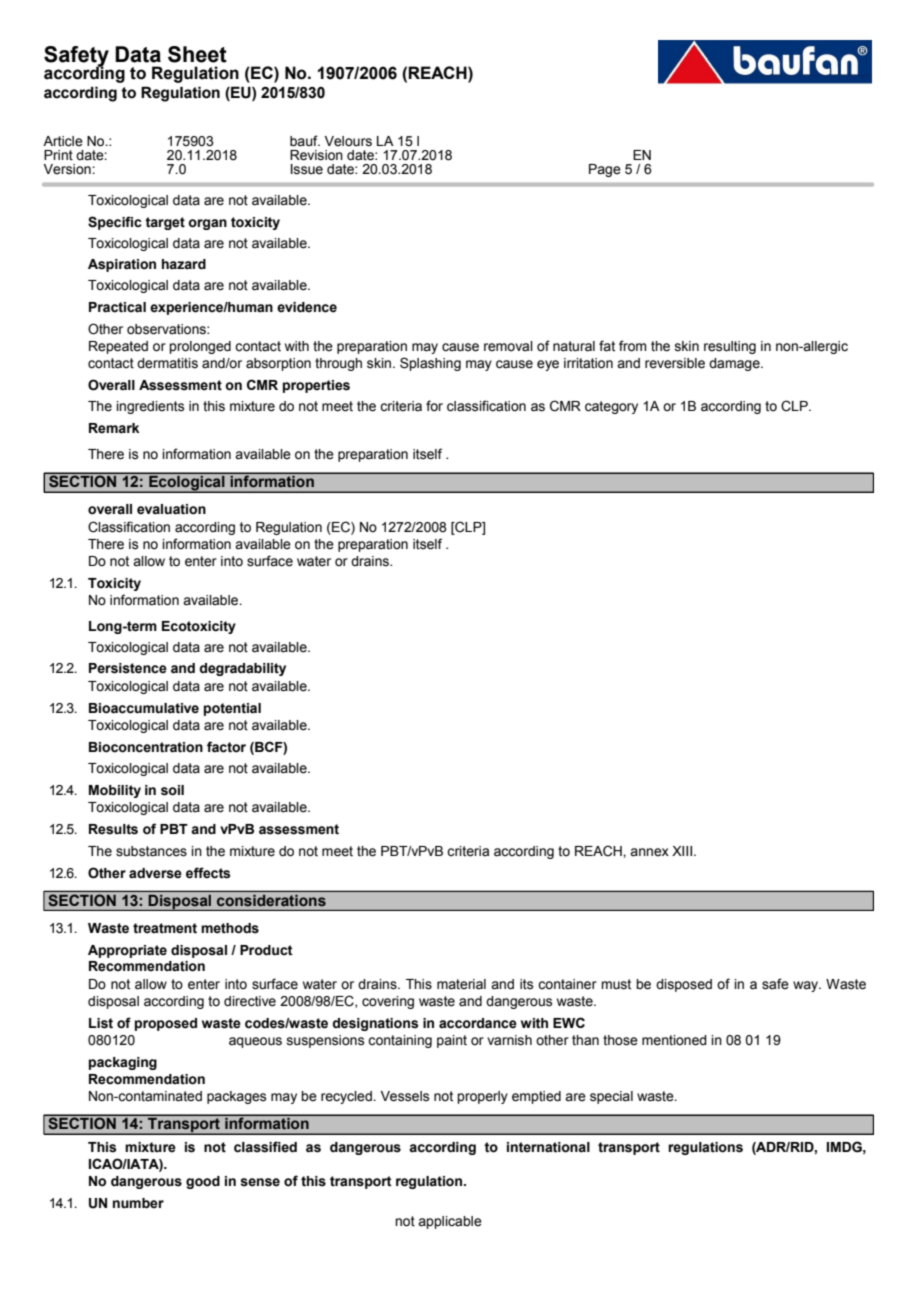  What do you see at coordinates (138, 1203) in the page?
I see `number` at bounding box center [138, 1203].
